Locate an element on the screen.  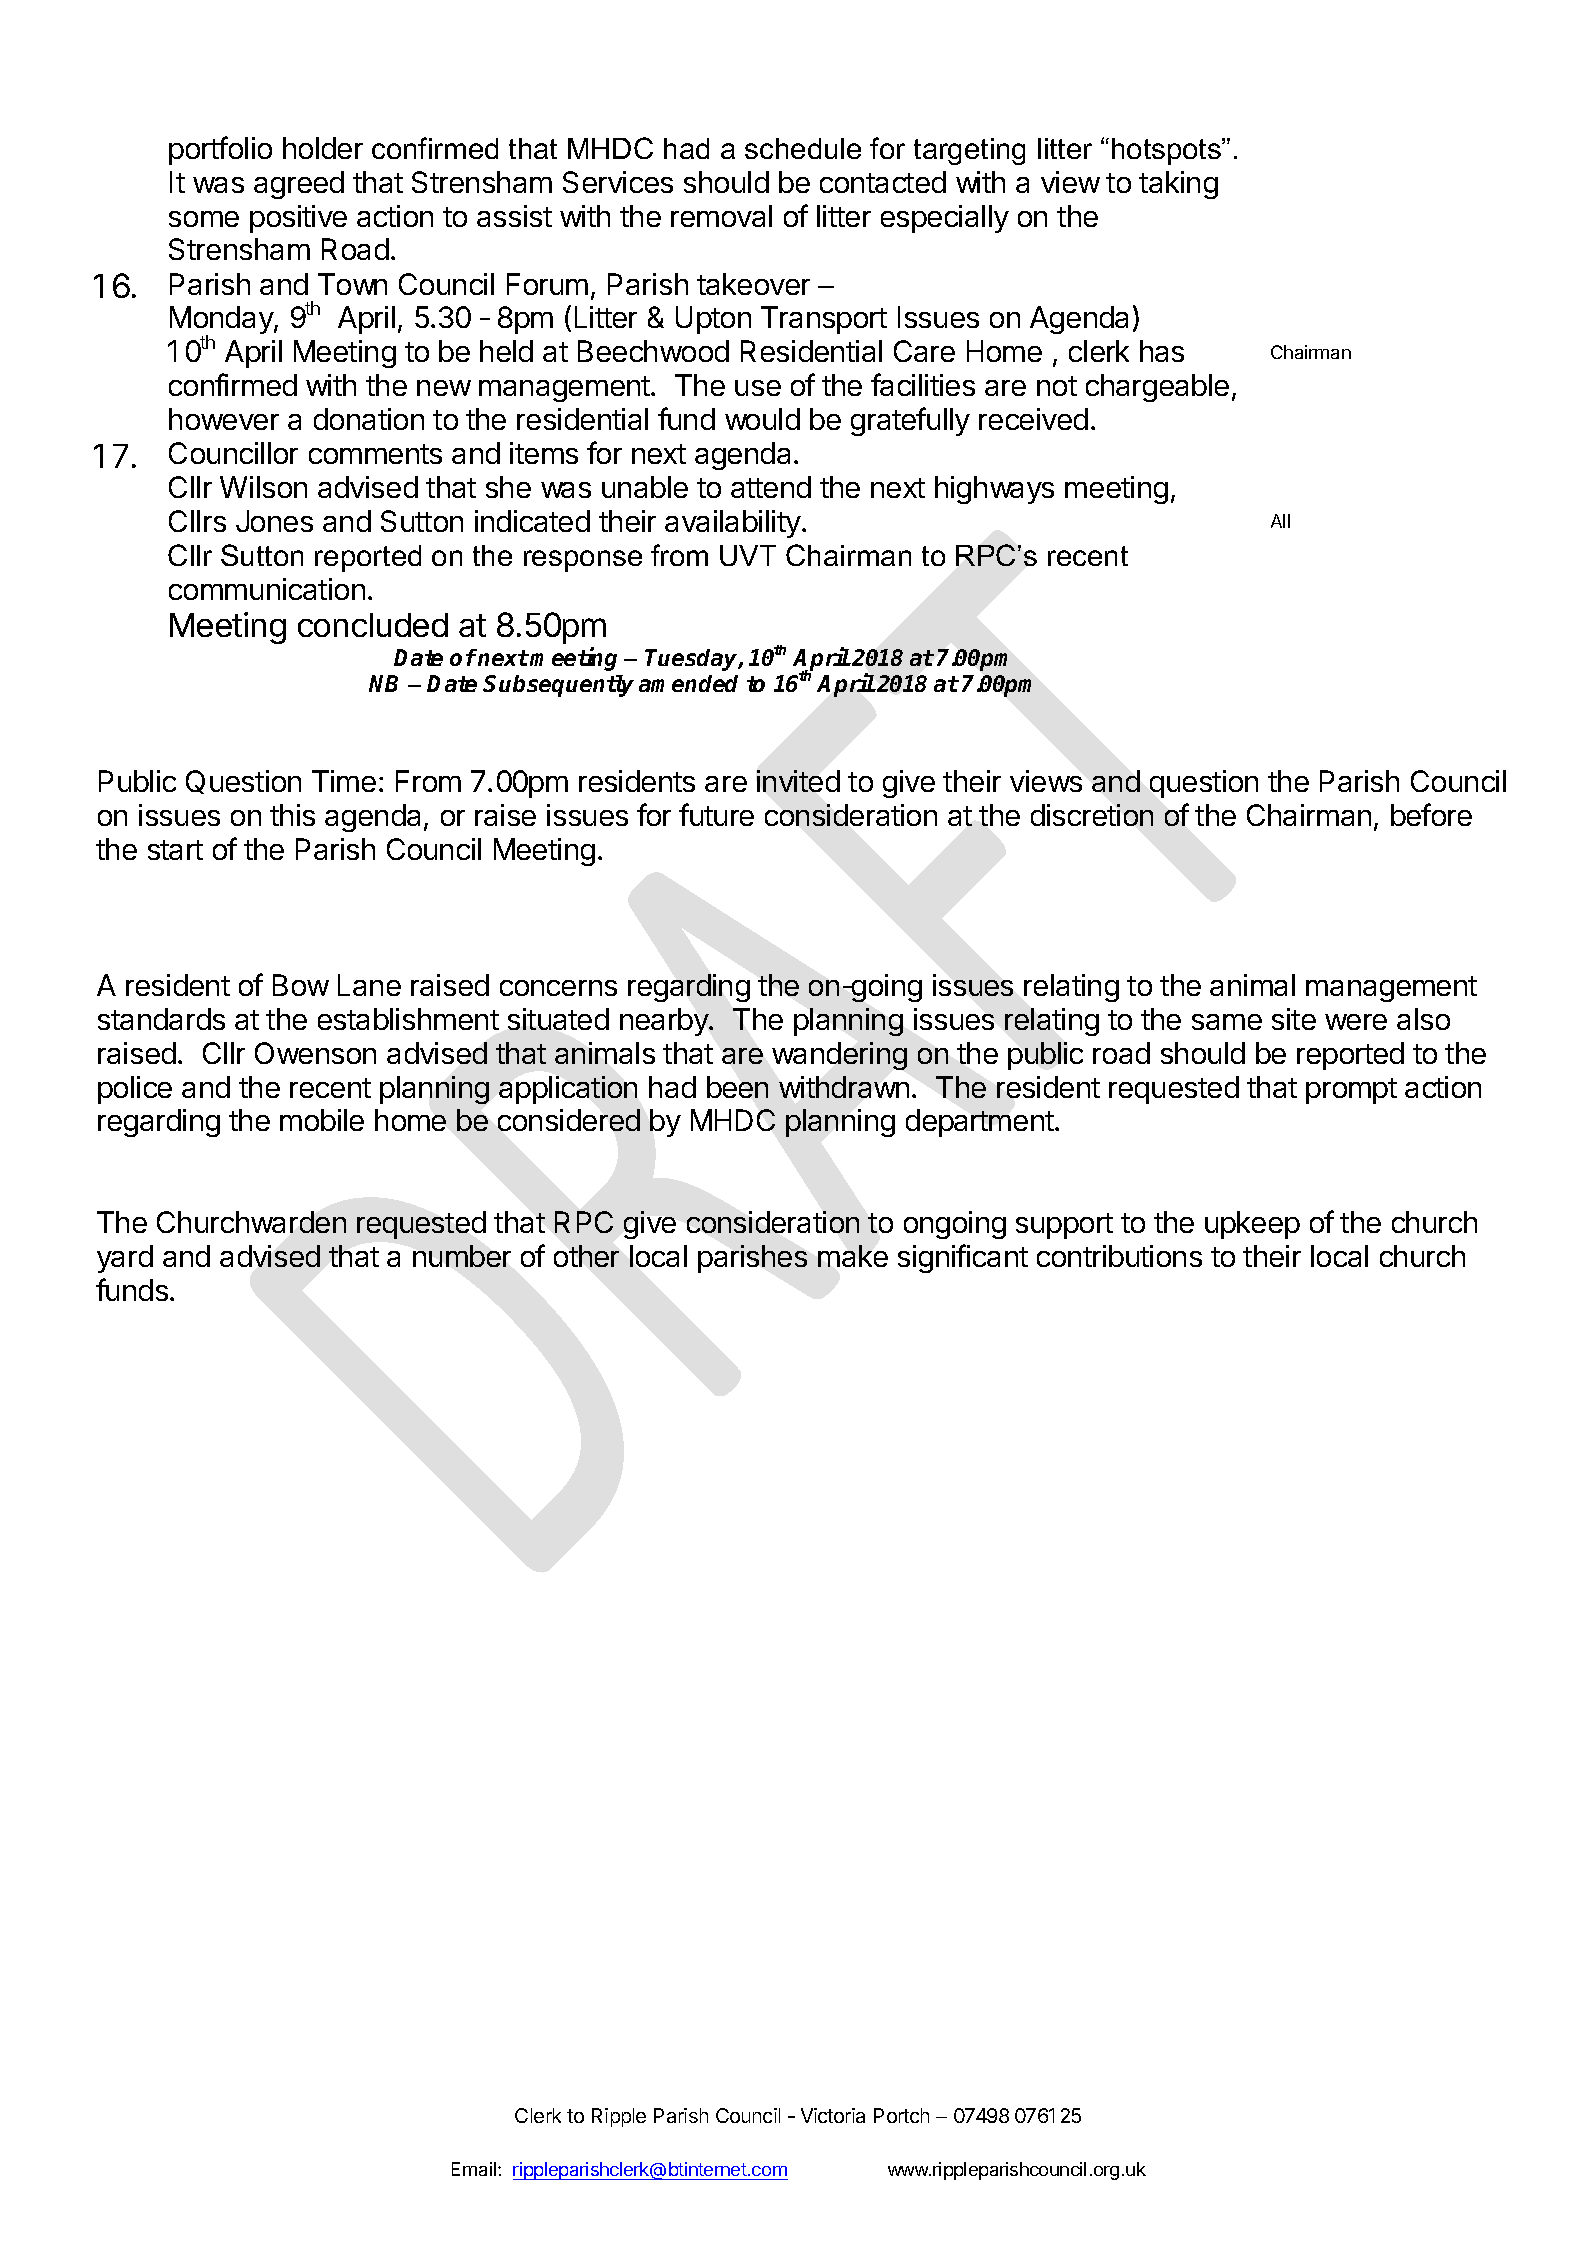
removal is located at coordinates (721, 216).
